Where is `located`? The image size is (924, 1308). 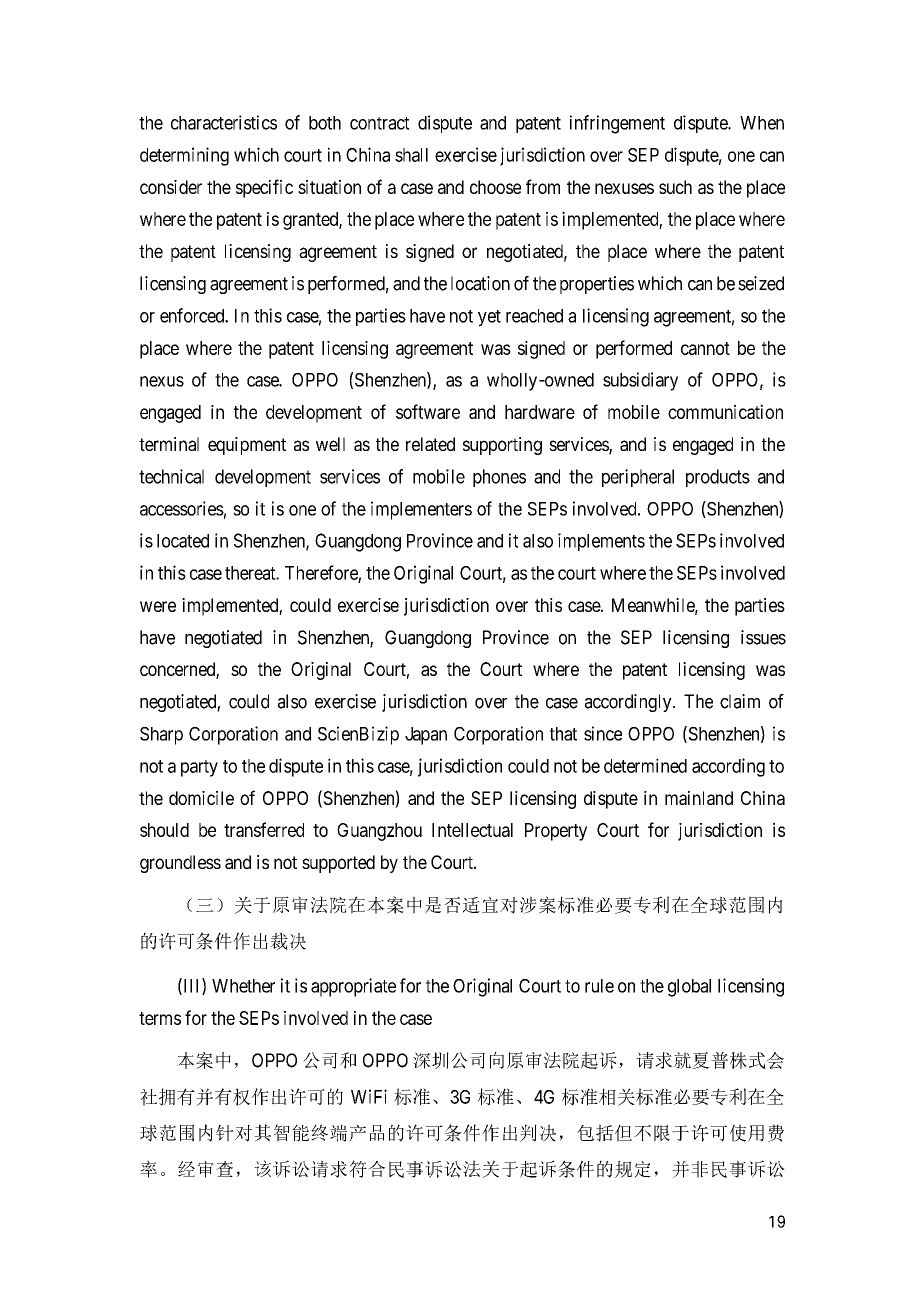
located is located at coordinates (183, 541).
